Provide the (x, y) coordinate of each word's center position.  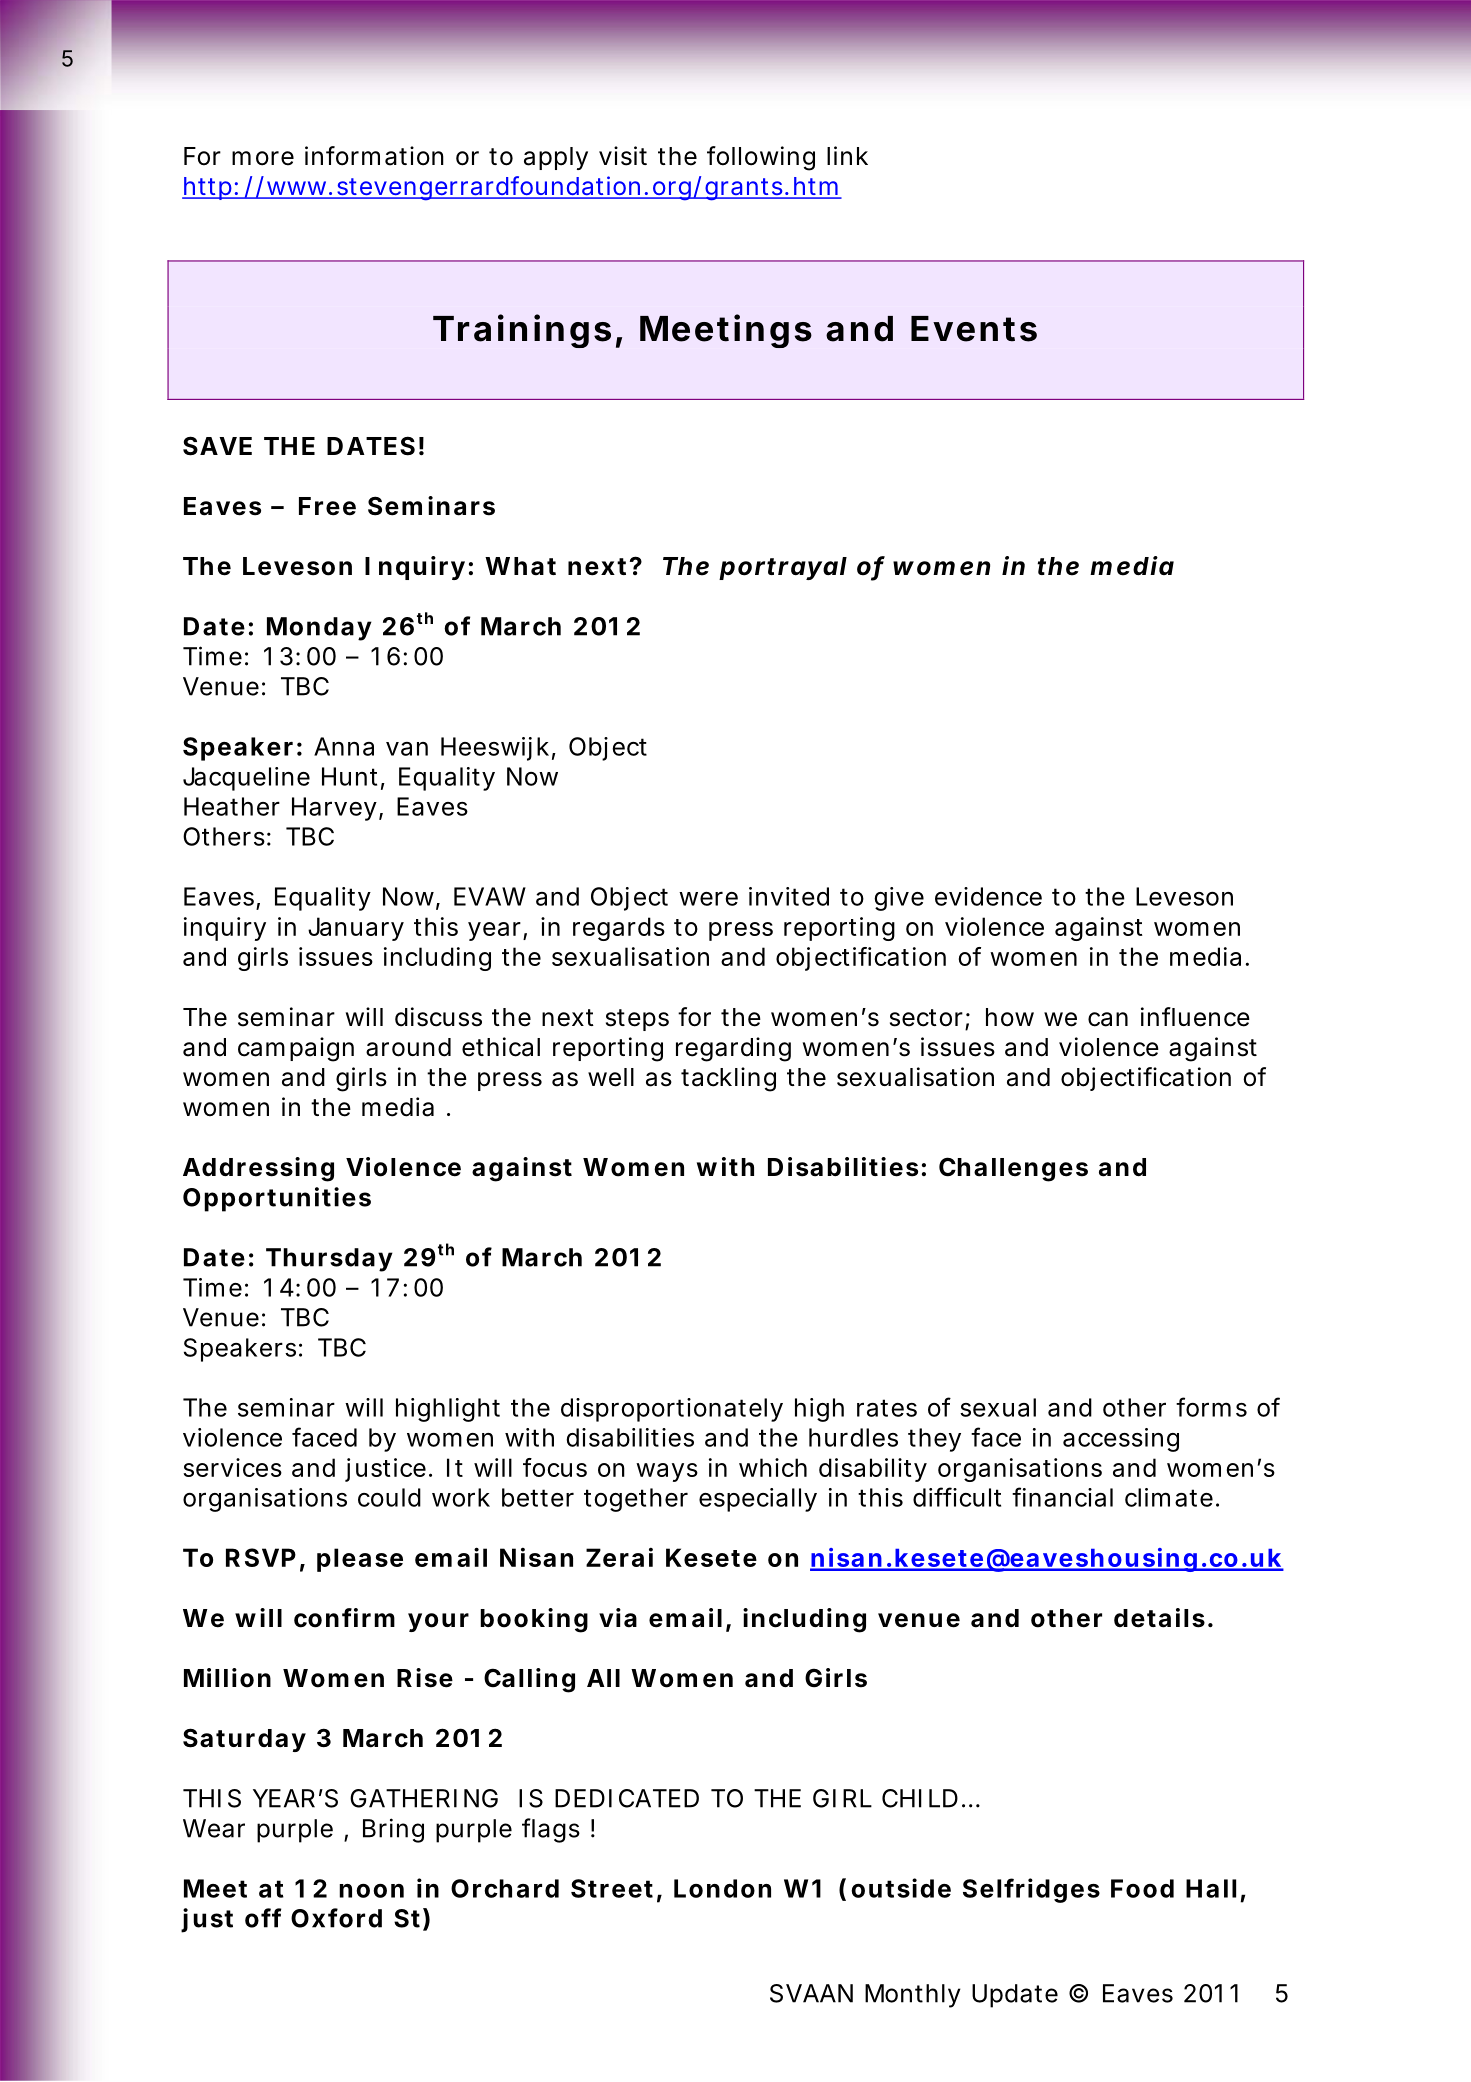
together (636, 1500)
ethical (501, 1047)
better (538, 1497)
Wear (214, 1828)
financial (1062, 1497)
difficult (957, 1497)
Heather (232, 806)
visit (623, 156)
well (611, 1077)
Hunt (349, 776)
